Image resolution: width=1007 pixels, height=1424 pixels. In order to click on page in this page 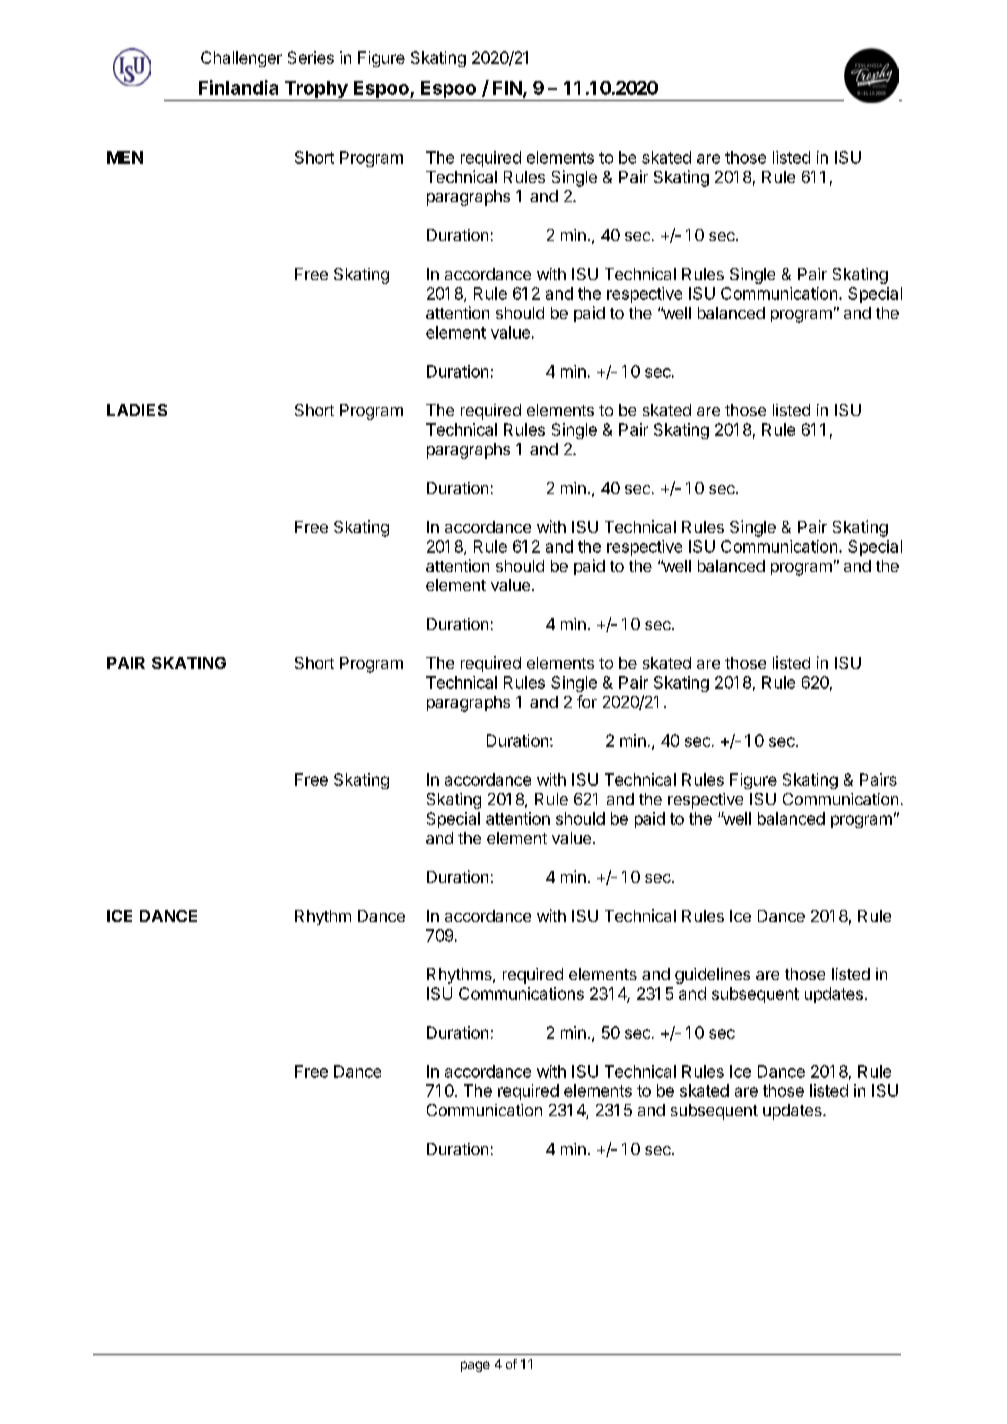, I will do `click(475, 1366)`.
